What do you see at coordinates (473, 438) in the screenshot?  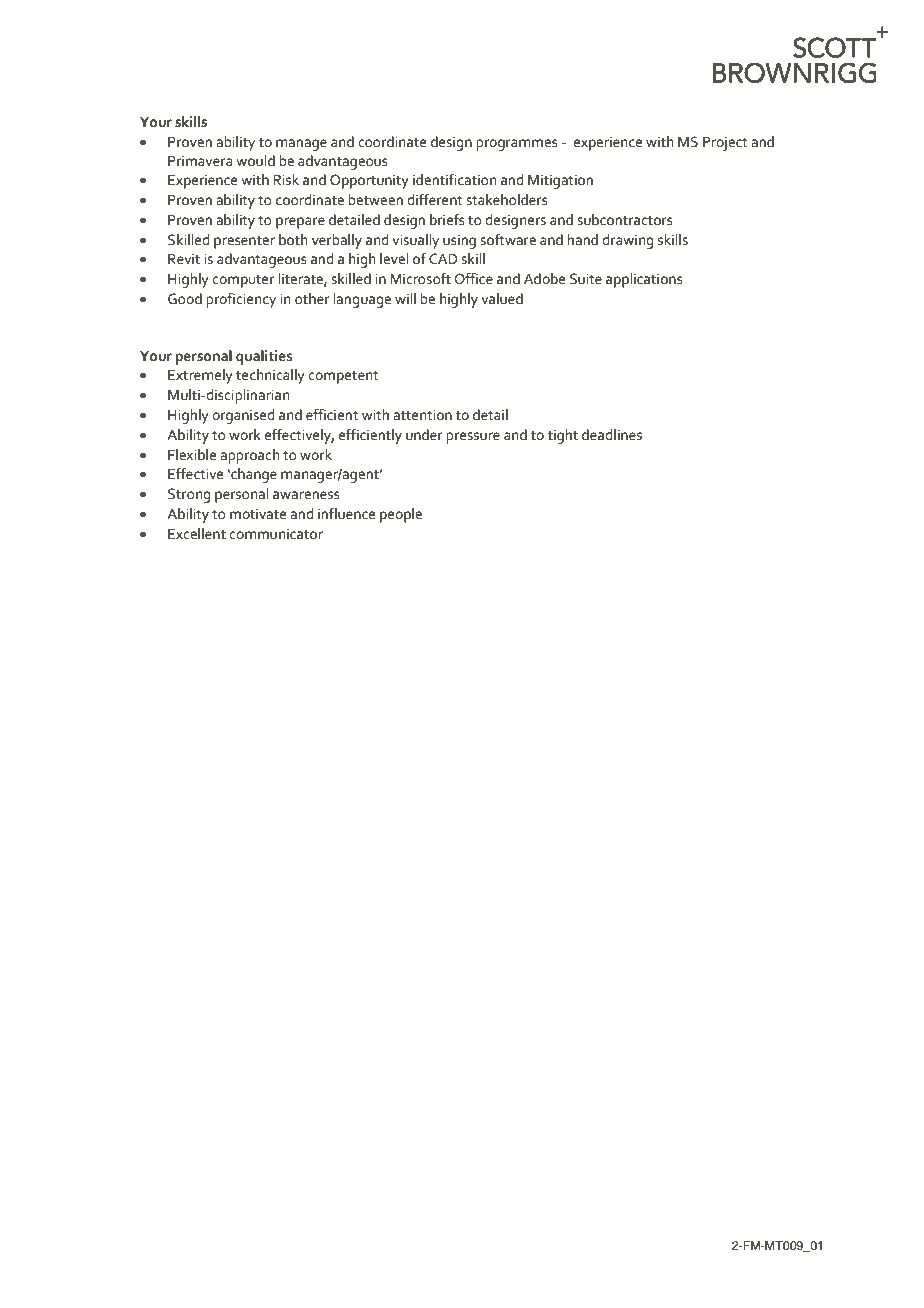 I see `pressure` at bounding box center [473, 438].
